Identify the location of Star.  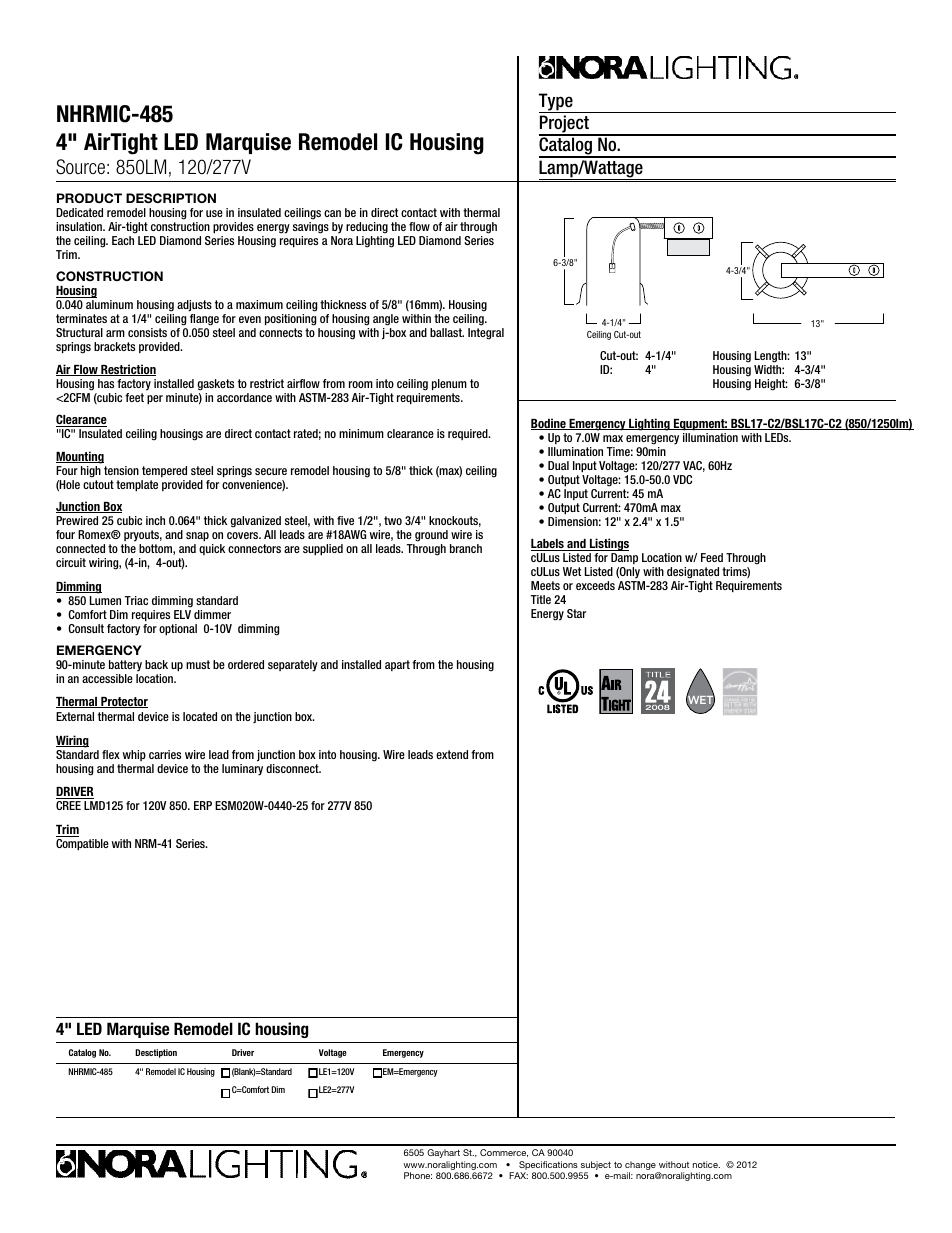
(576, 613).
